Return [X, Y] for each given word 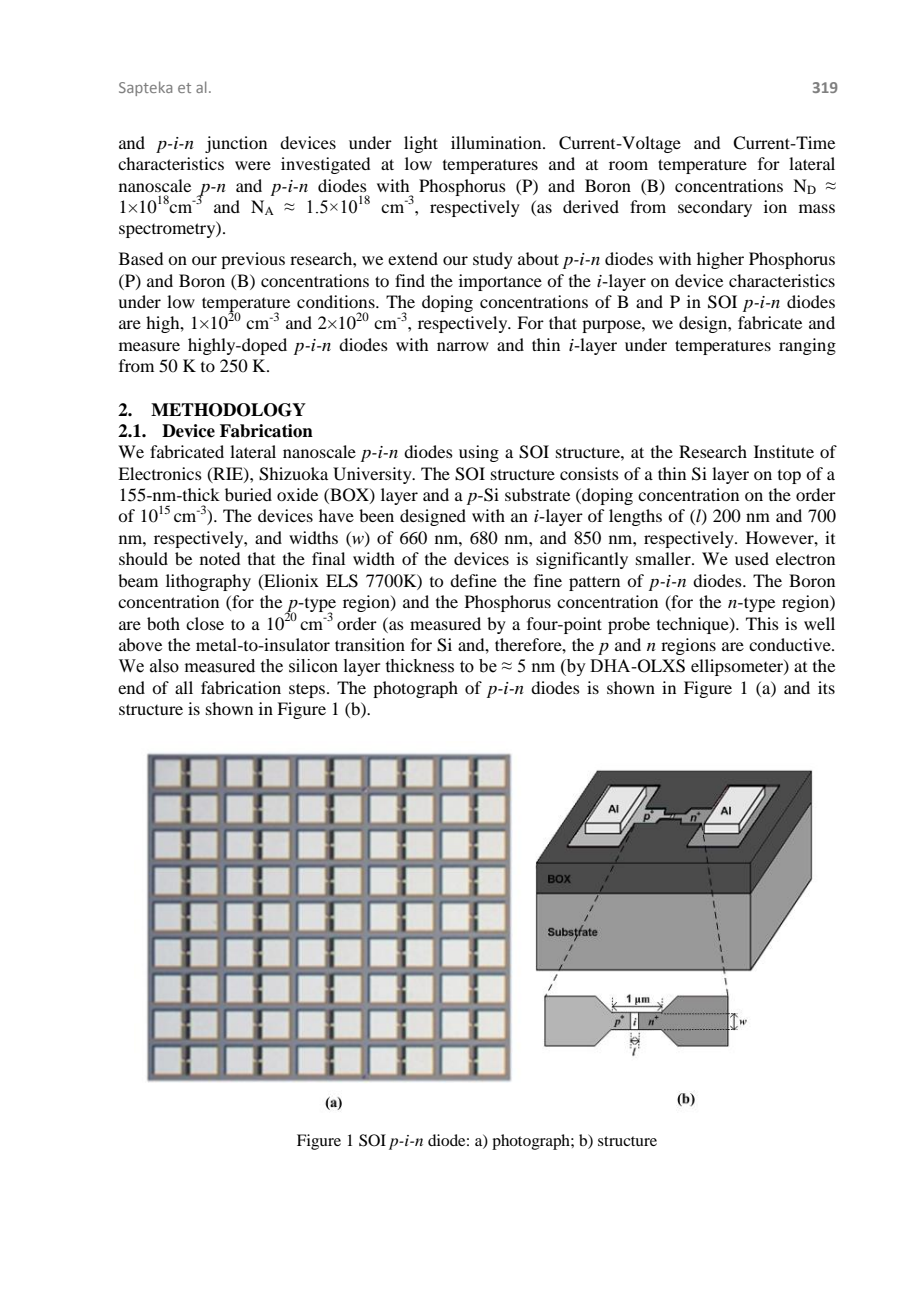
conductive [791, 644]
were [253, 165]
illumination [497, 142]
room [628, 165]
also [164, 666]
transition [370, 644]
